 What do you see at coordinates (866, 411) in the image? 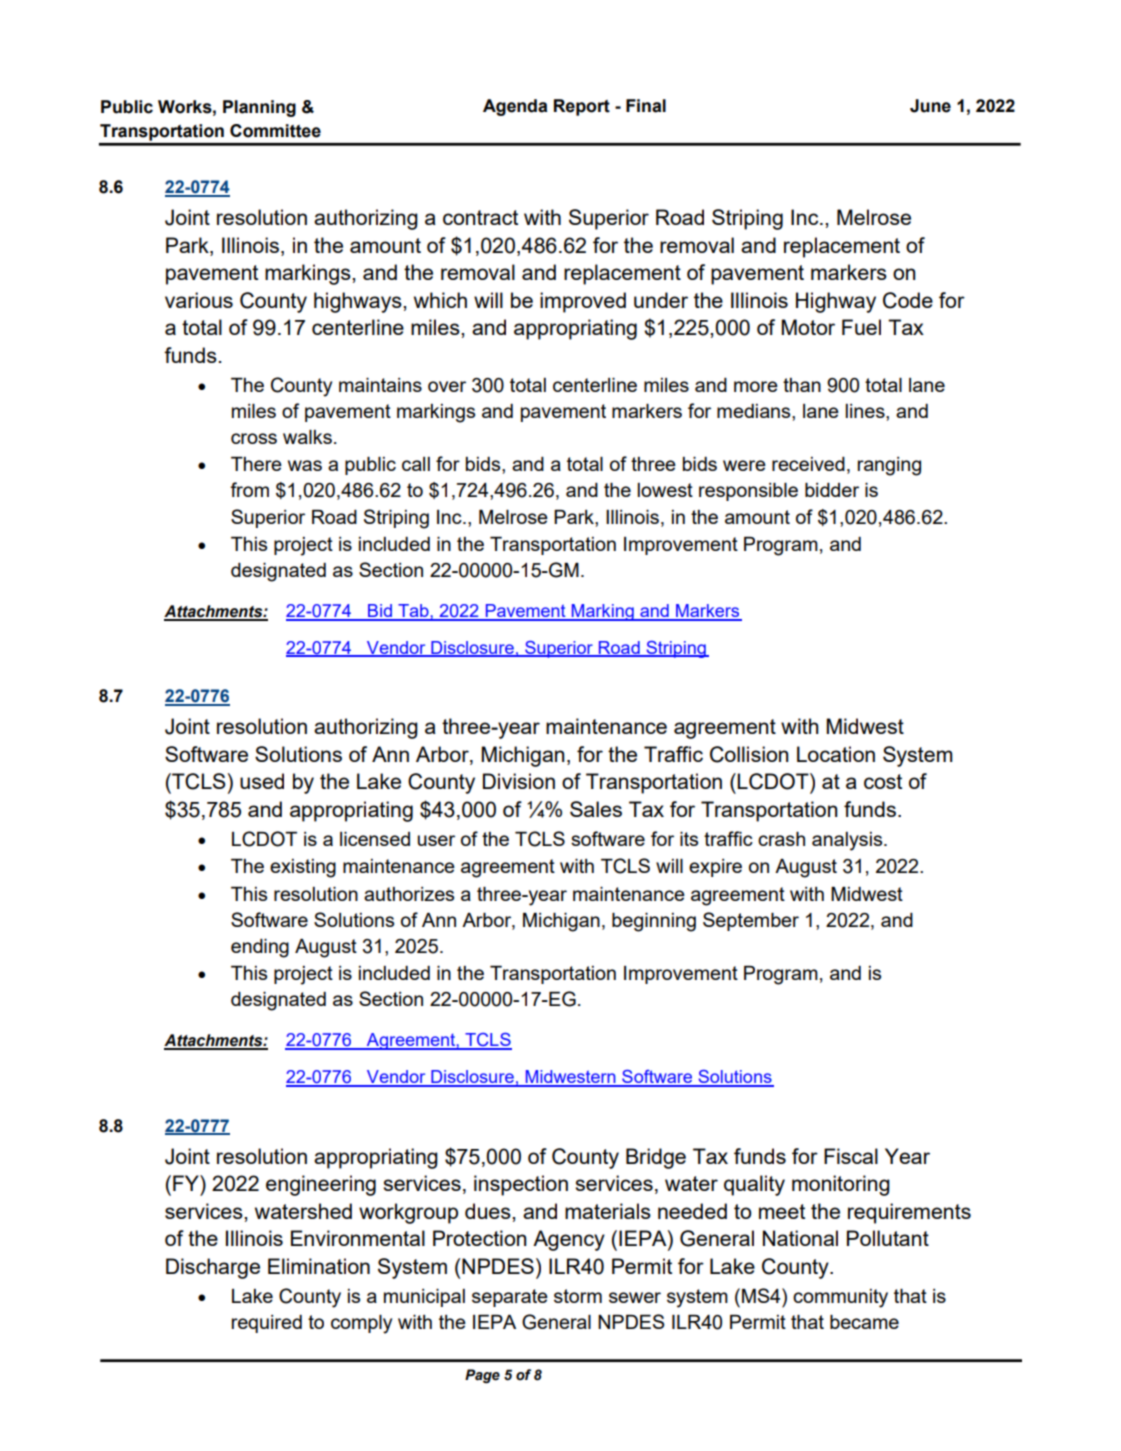
I see `lines` at bounding box center [866, 411].
